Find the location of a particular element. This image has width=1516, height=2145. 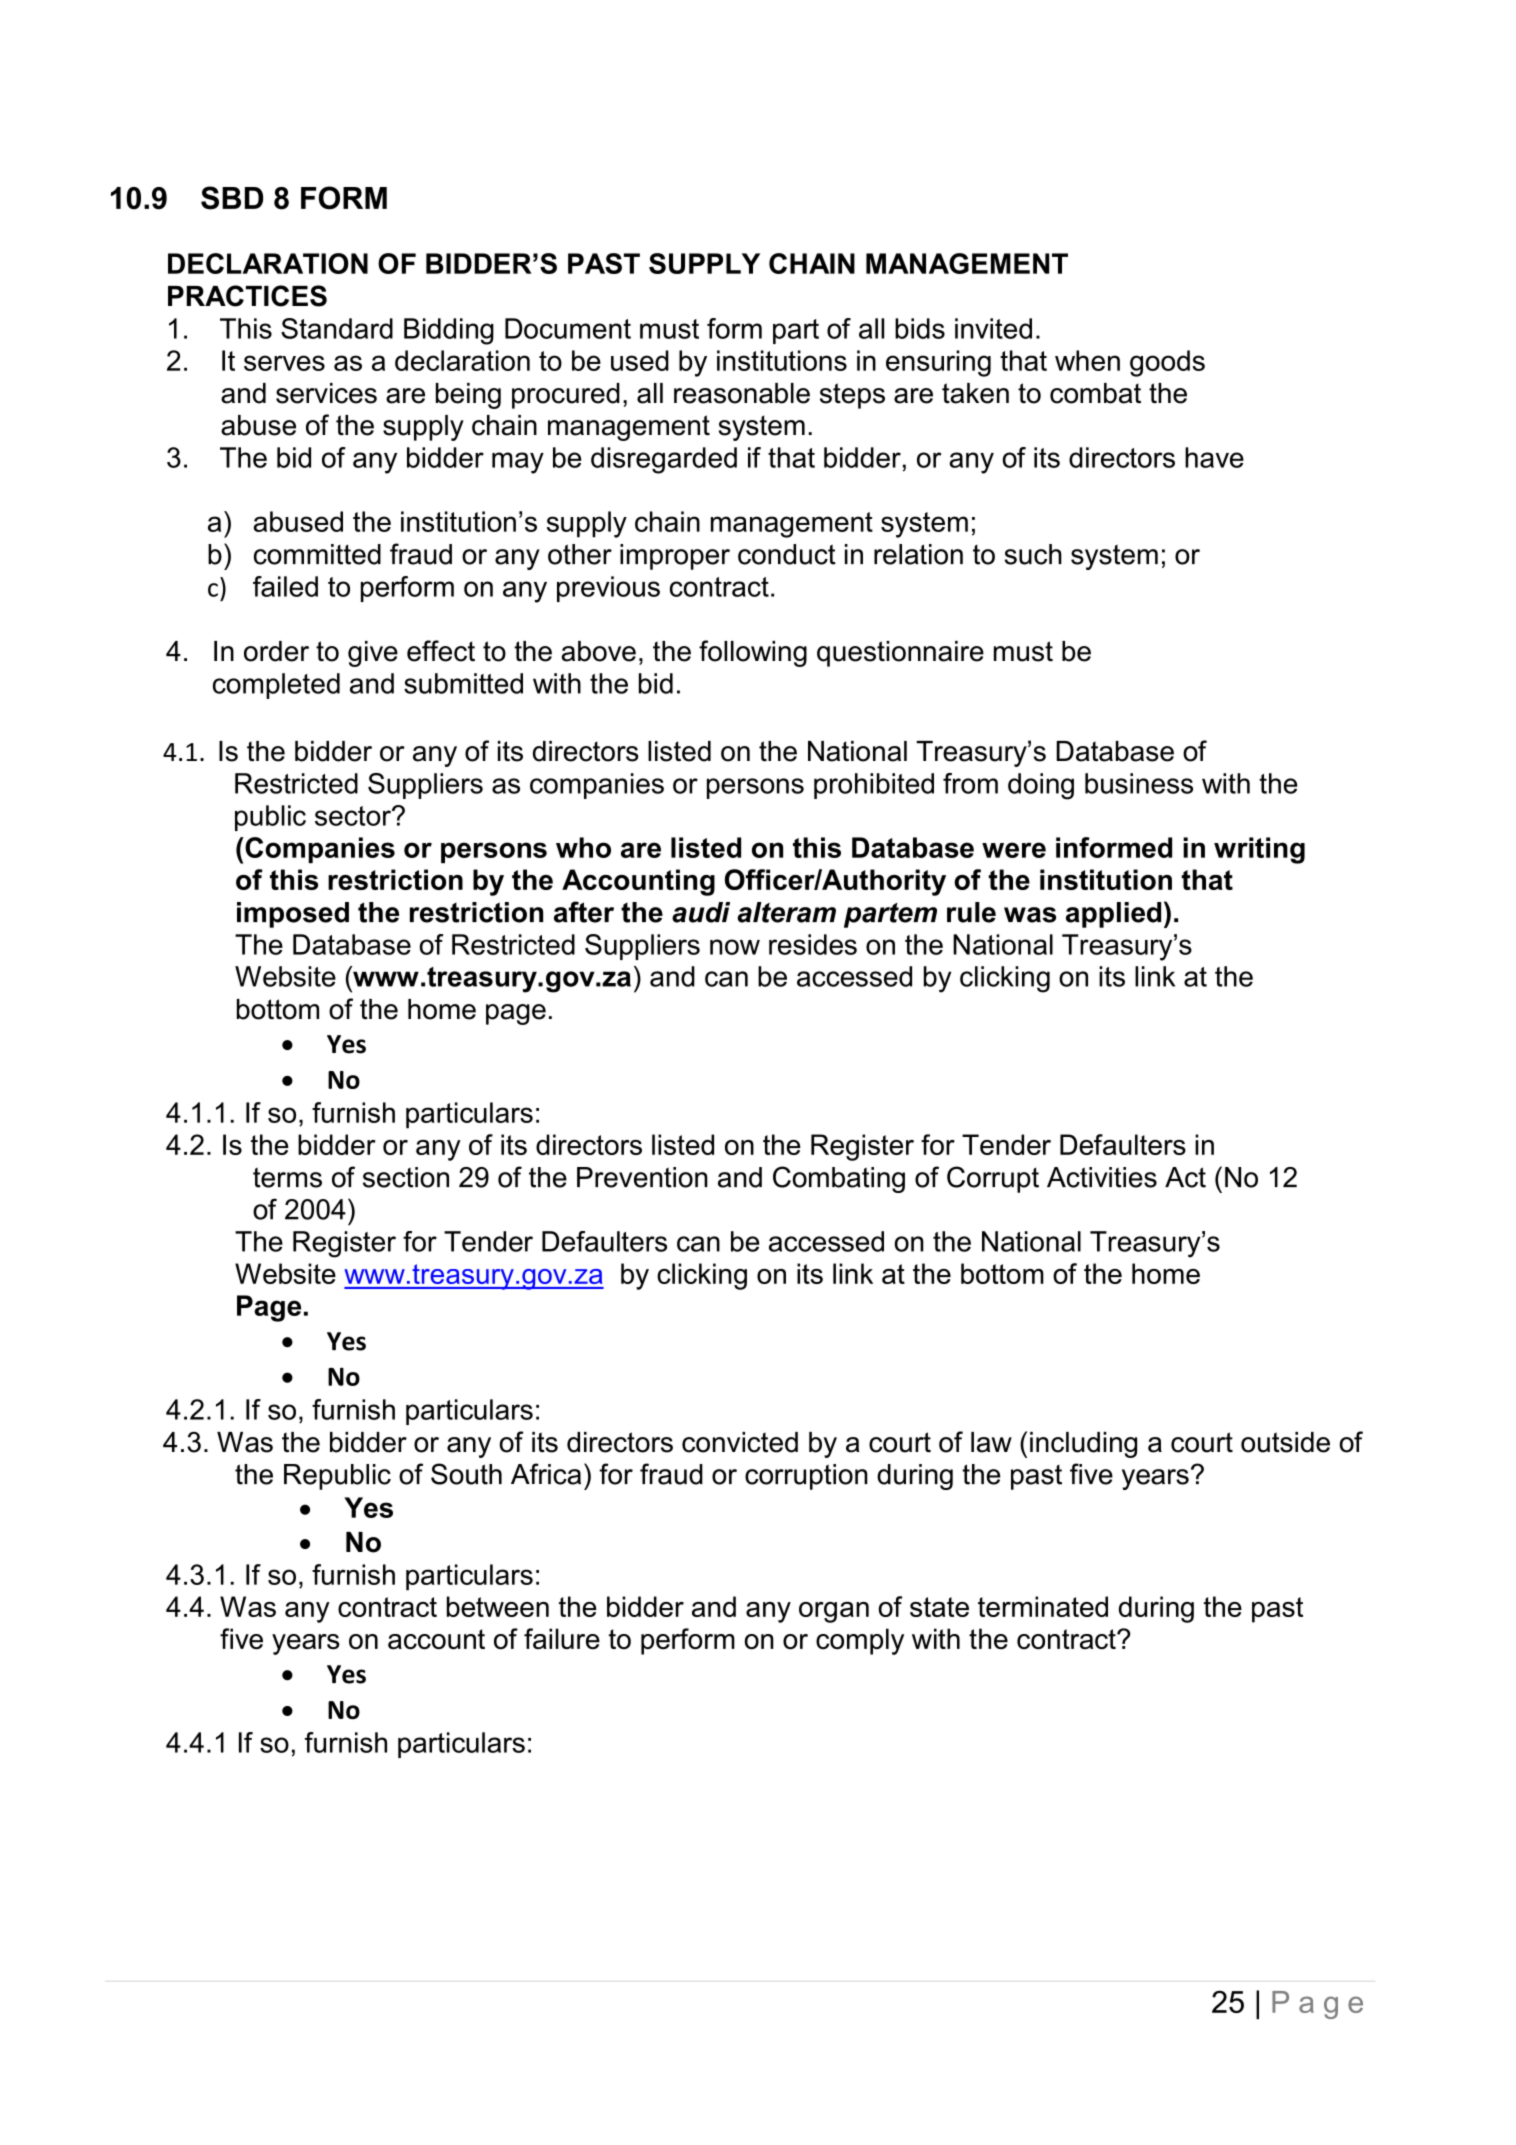

Standard is located at coordinates (337, 328).
